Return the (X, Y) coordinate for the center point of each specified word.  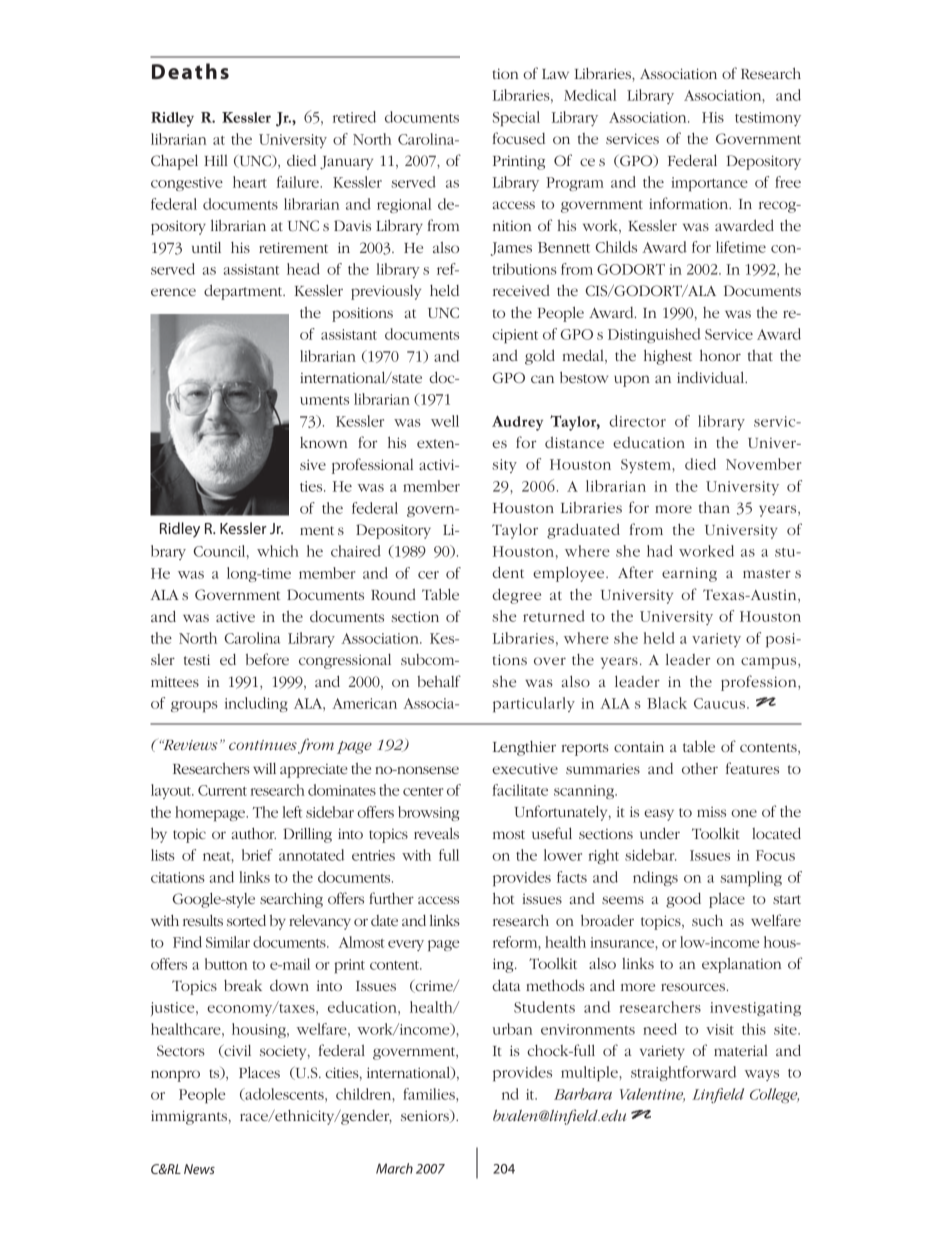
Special (516, 118)
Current (222, 790)
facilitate (520, 790)
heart (250, 182)
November (763, 464)
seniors (426, 1116)
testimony (768, 119)
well (445, 421)
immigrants (189, 1117)
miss (711, 812)
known (323, 442)
